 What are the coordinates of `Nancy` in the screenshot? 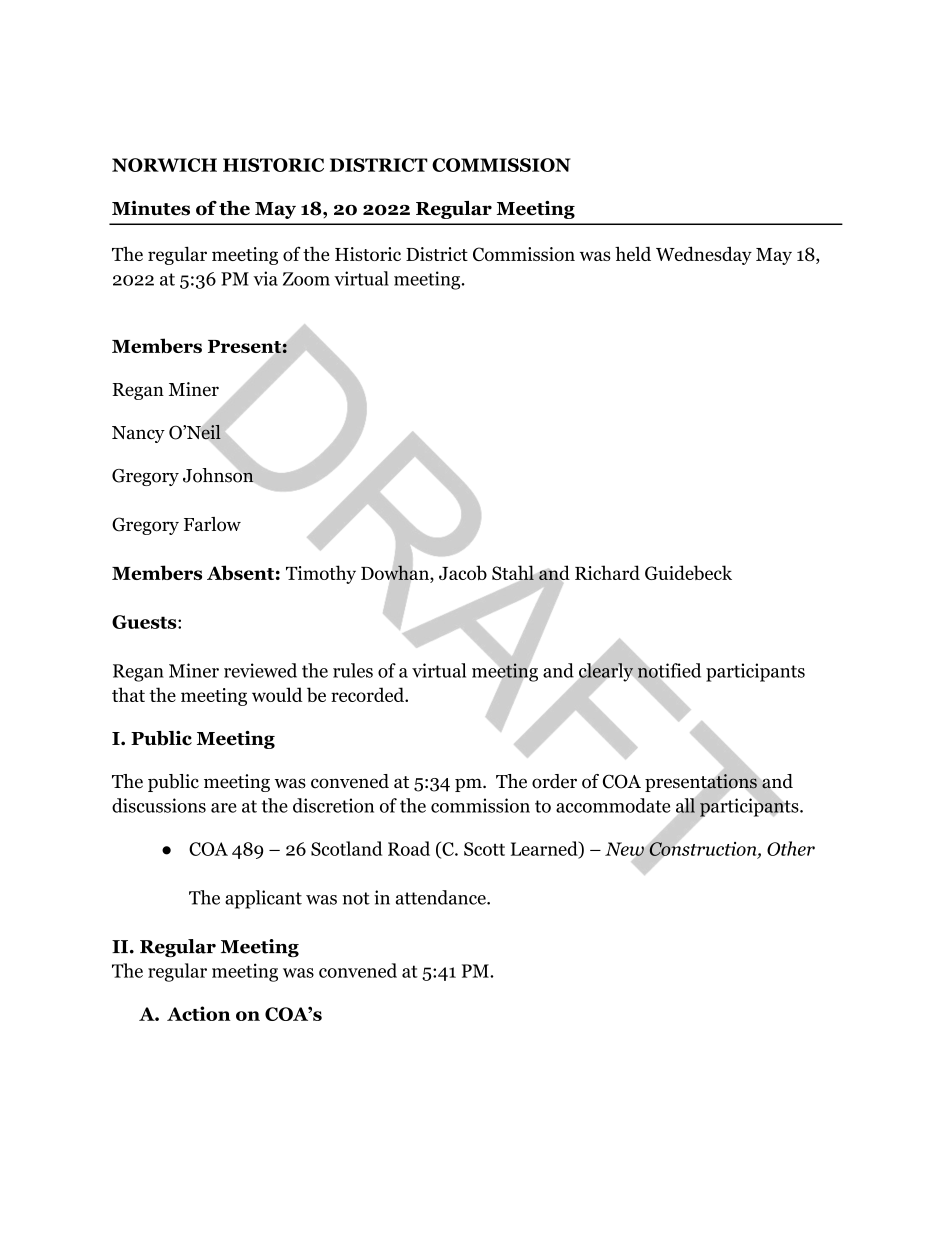 It's located at (138, 434).
